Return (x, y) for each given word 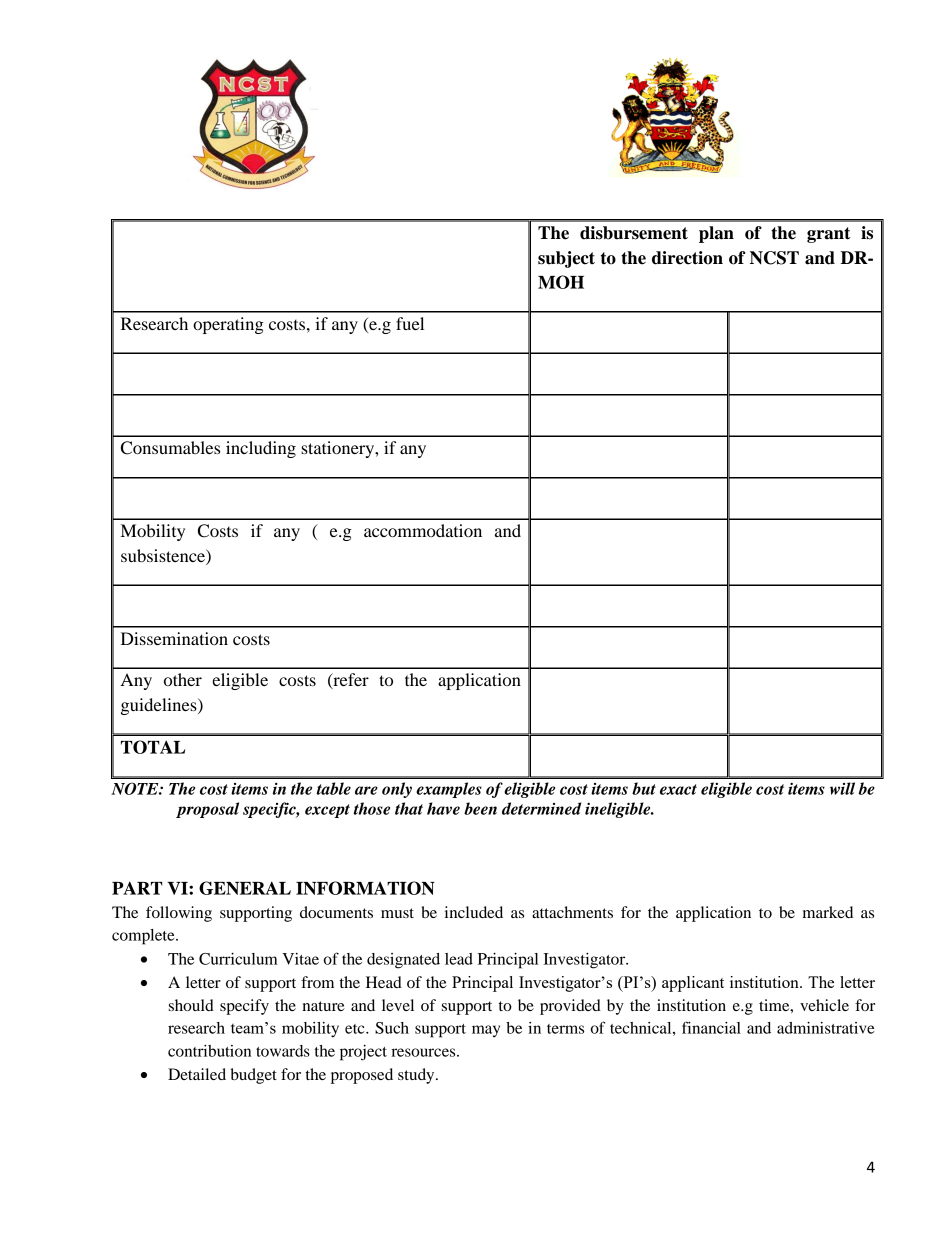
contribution (209, 1051)
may (486, 1031)
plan (716, 234)
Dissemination (174, 638)
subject (566, 259)
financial (711, 1027)
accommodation (423, 530)
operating (228, 325)
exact (678, 789)
